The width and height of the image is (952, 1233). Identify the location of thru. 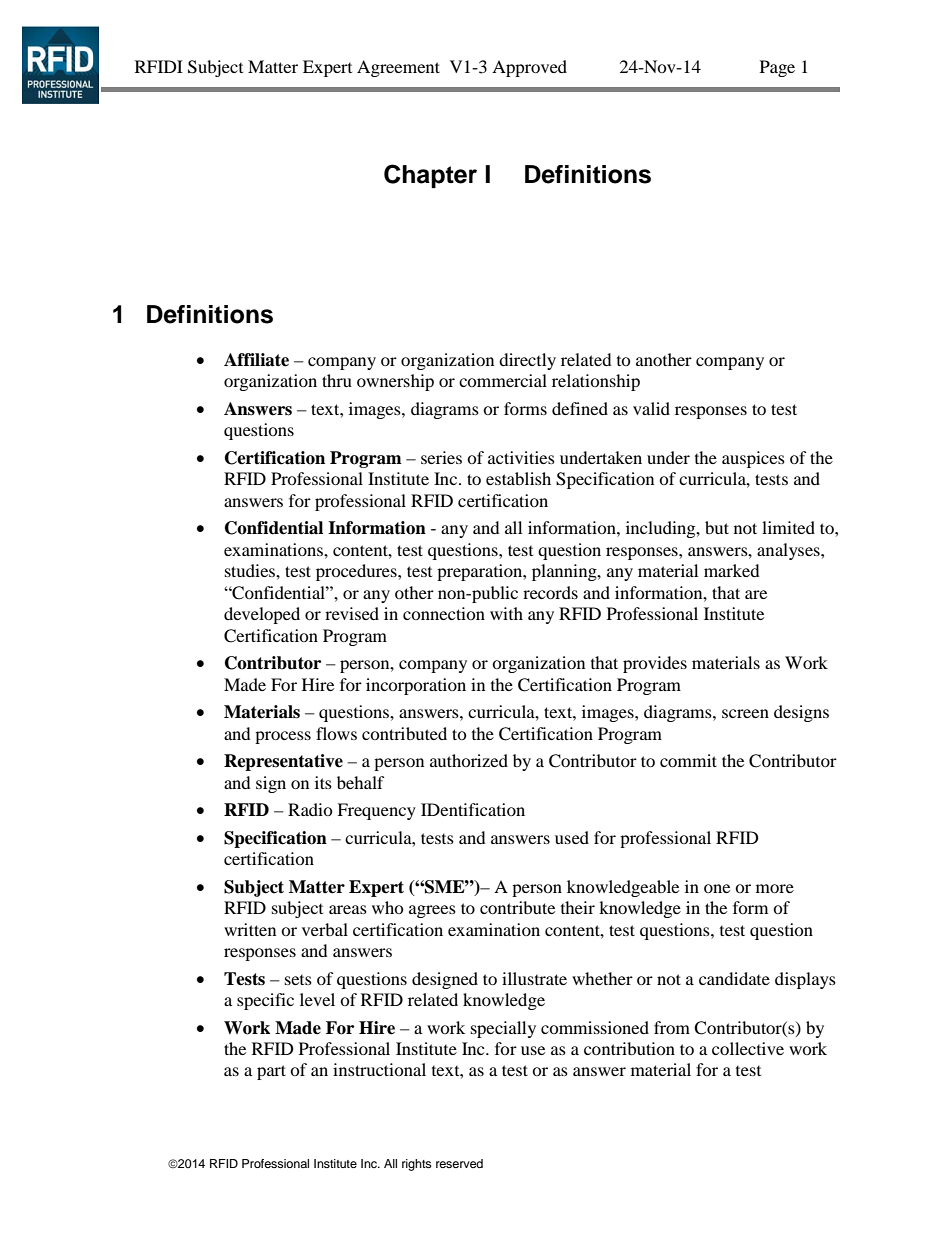
(337, 380).
